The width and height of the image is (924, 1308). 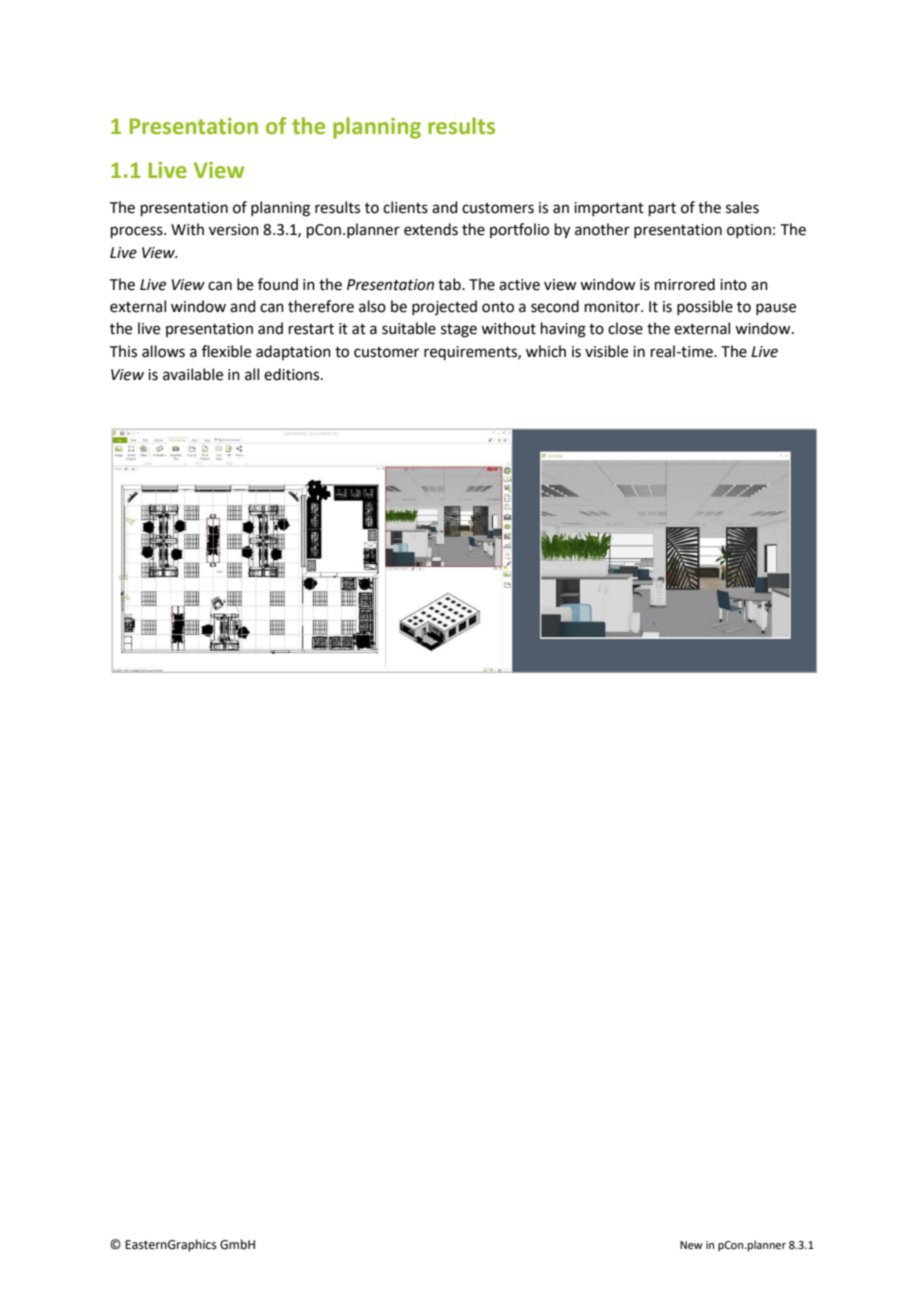 What do you see at coordinates (546, 351) in the image?
I see `which` at bounding box center [546, 351].
